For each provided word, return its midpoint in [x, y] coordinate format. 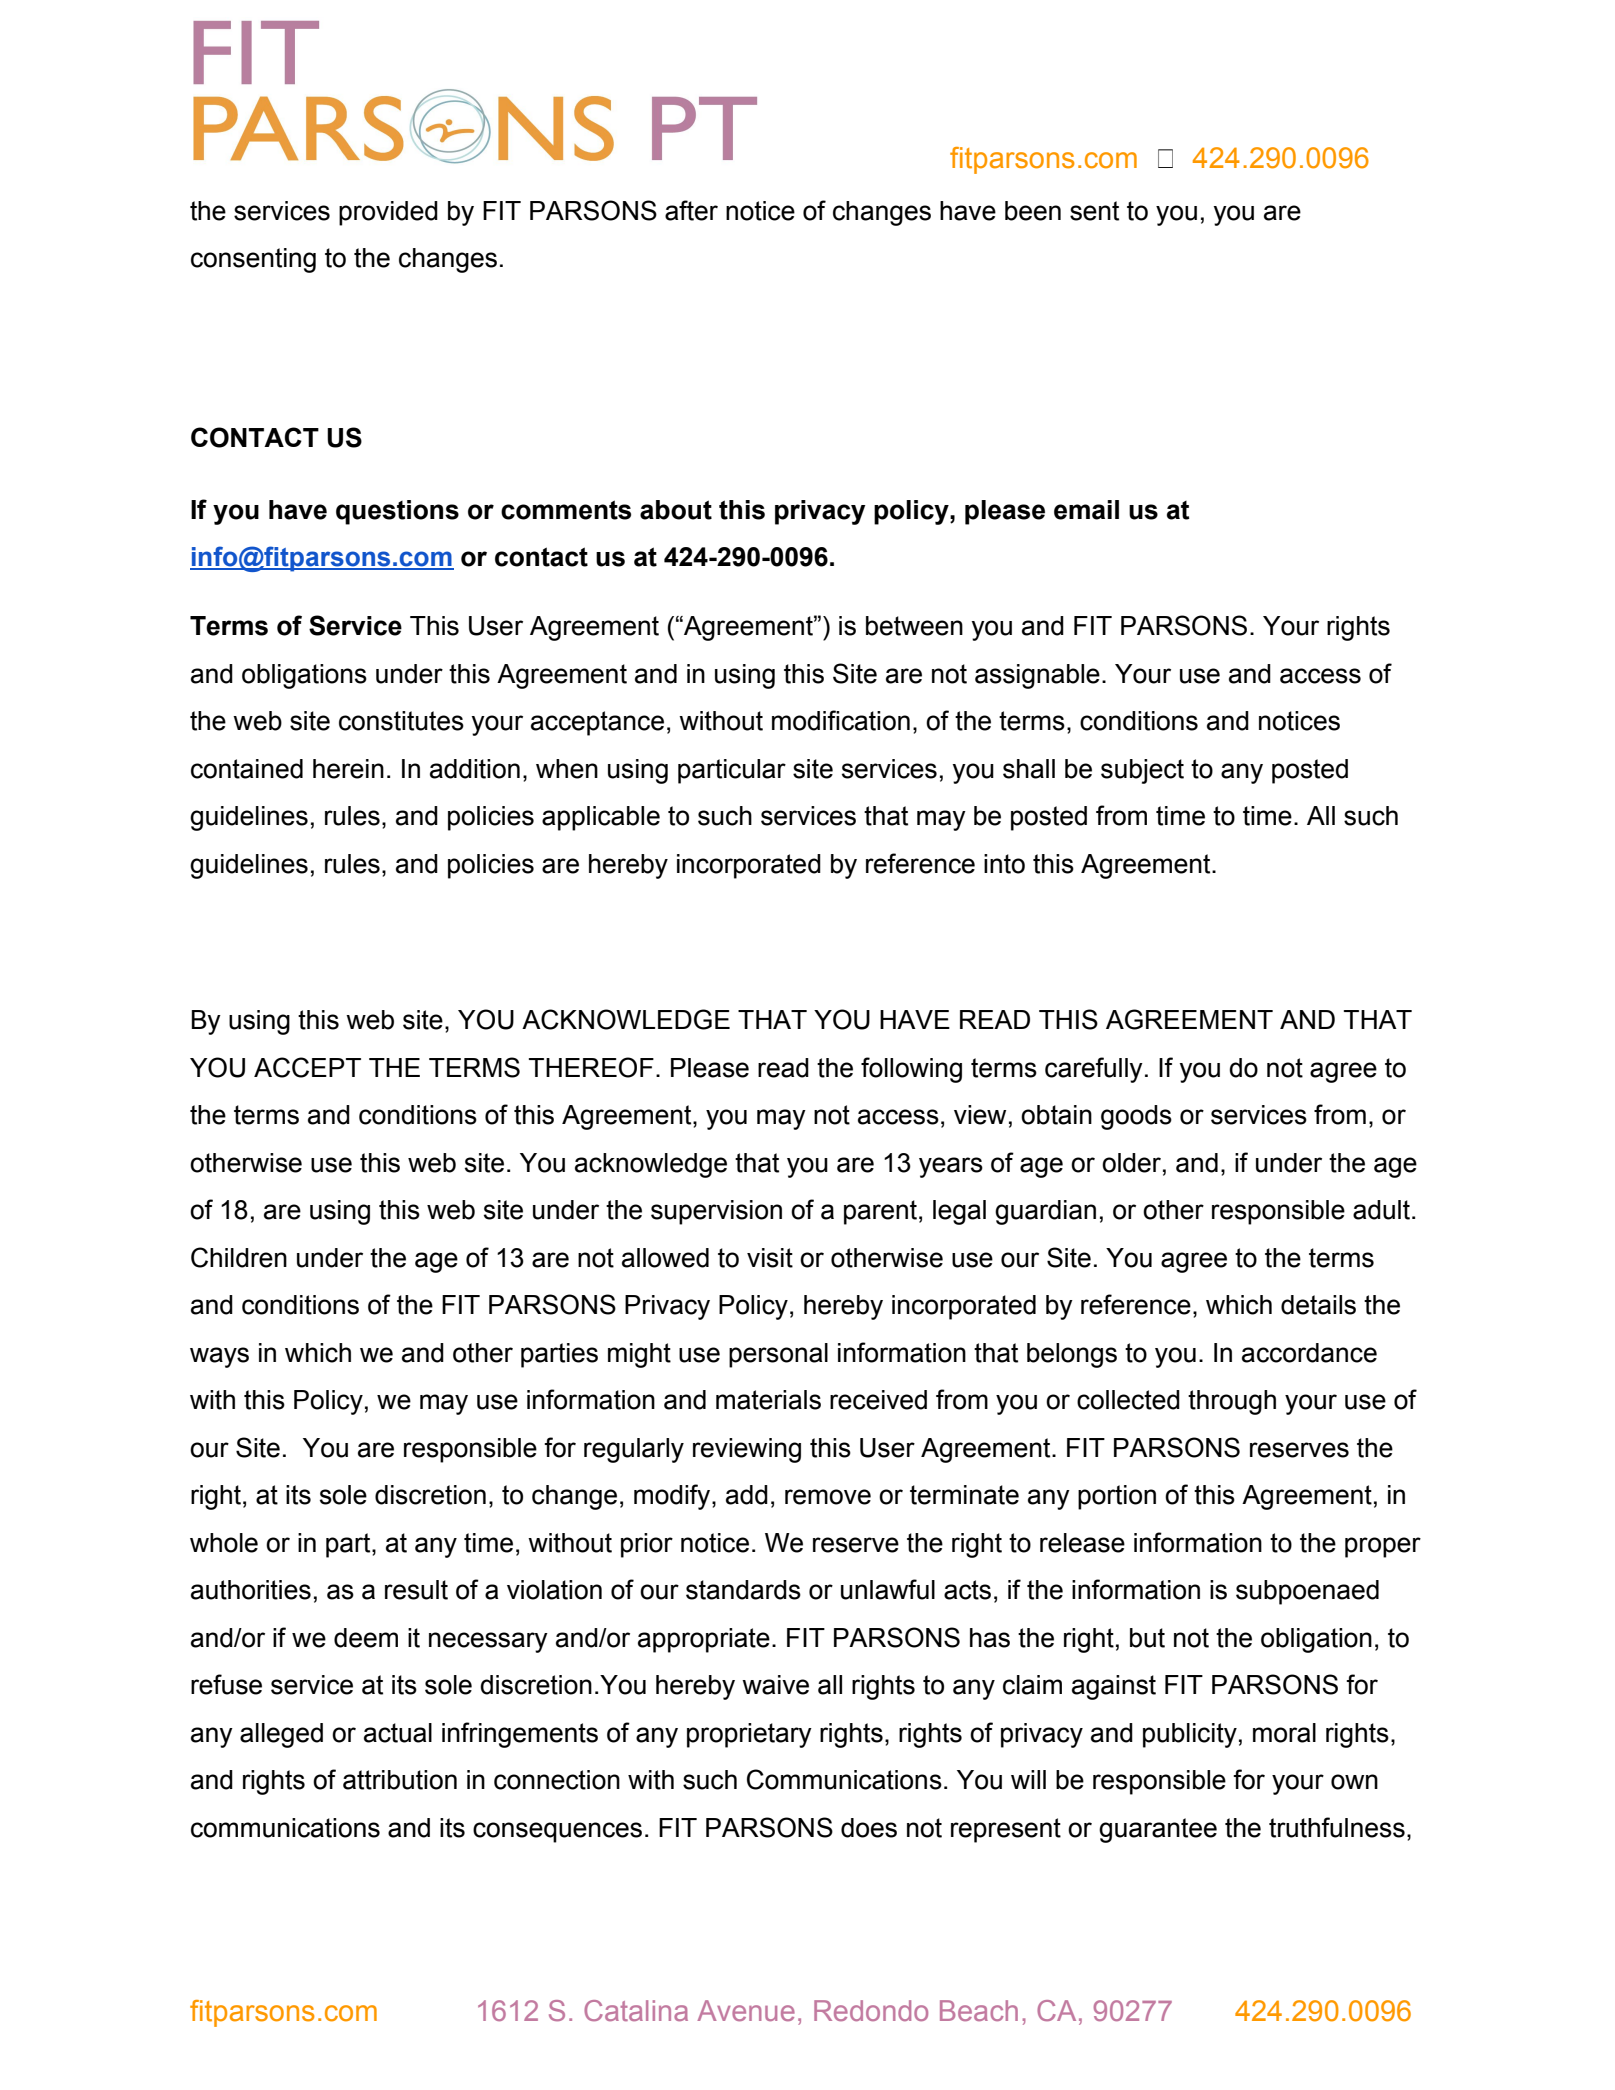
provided [388, 213]
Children [239, 1257]
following [911, 1070]
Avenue [746, 2010]
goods [1136, 1117]
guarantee [1158, 1830]
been [1033, 211]
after [691, 210]
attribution [400, 1780]
